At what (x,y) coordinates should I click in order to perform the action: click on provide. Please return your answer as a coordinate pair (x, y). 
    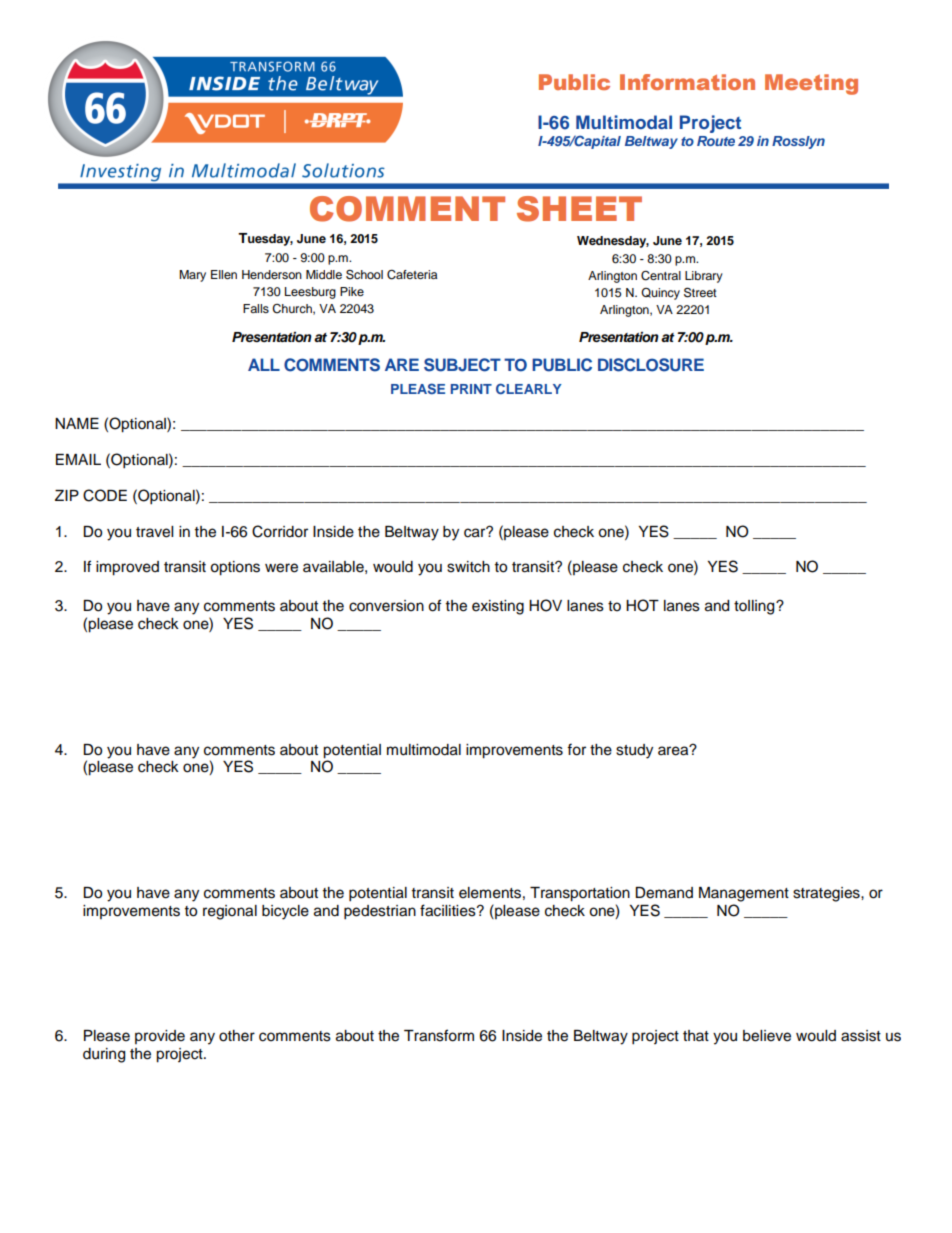
    Looking at the image, I should click on (160, 1037).
